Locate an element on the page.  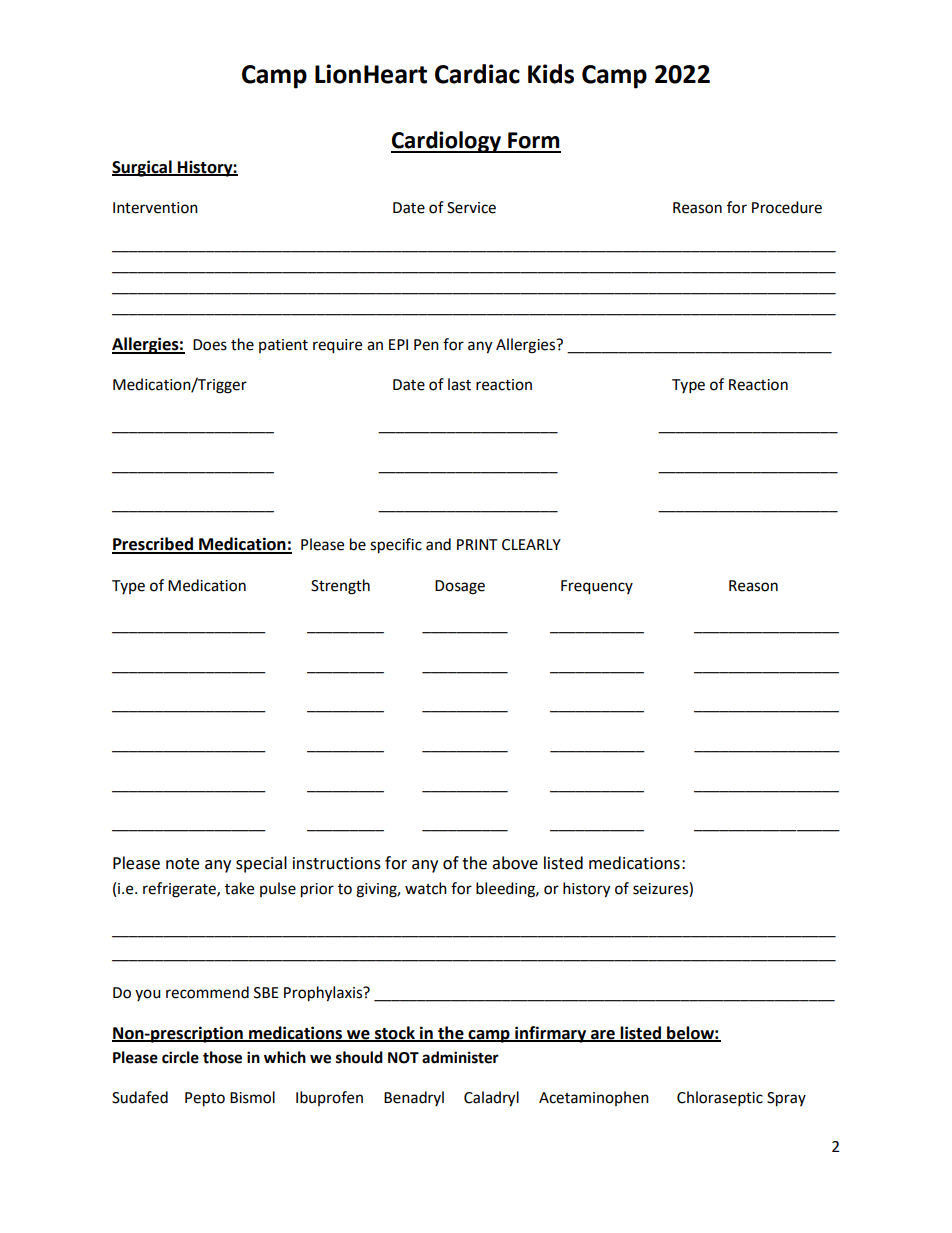
Frequency is located at coordinates (597, 587).
